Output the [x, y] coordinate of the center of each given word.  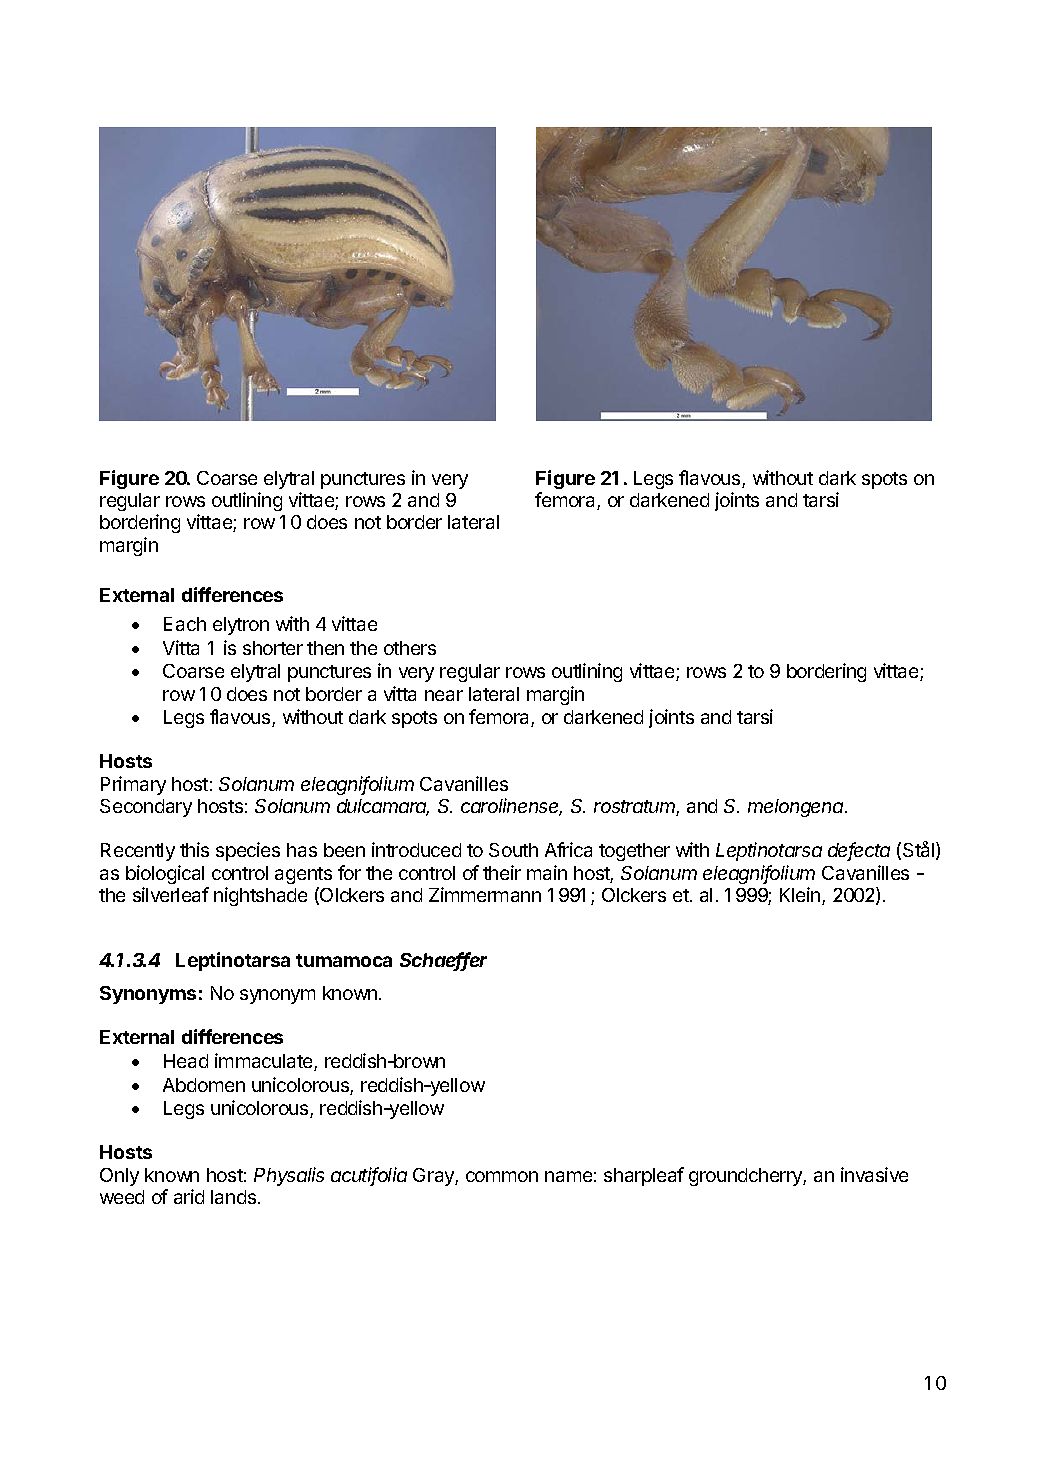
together [634, 852]
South [513, 850]
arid [189, 1196]
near [444, 695]
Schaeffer [443, 961]
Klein [801, 896]
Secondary [146, 808]
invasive [874, 1174]
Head [186, 1061]
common [502, 1176]
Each [185, 624]
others [410, 648]
